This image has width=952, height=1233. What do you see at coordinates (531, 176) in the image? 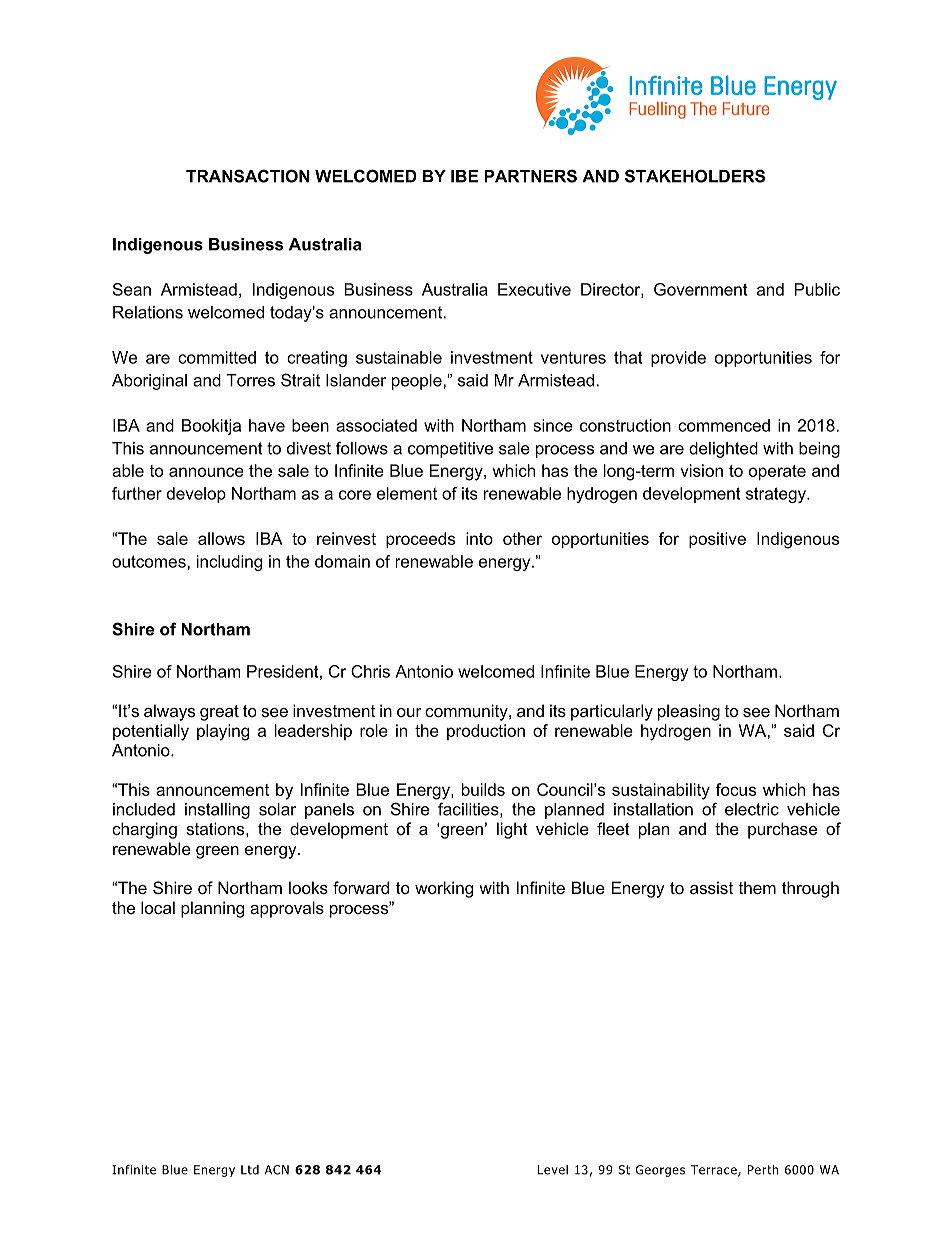
I see `PARTNERS` at bounding box center [531, 176].
